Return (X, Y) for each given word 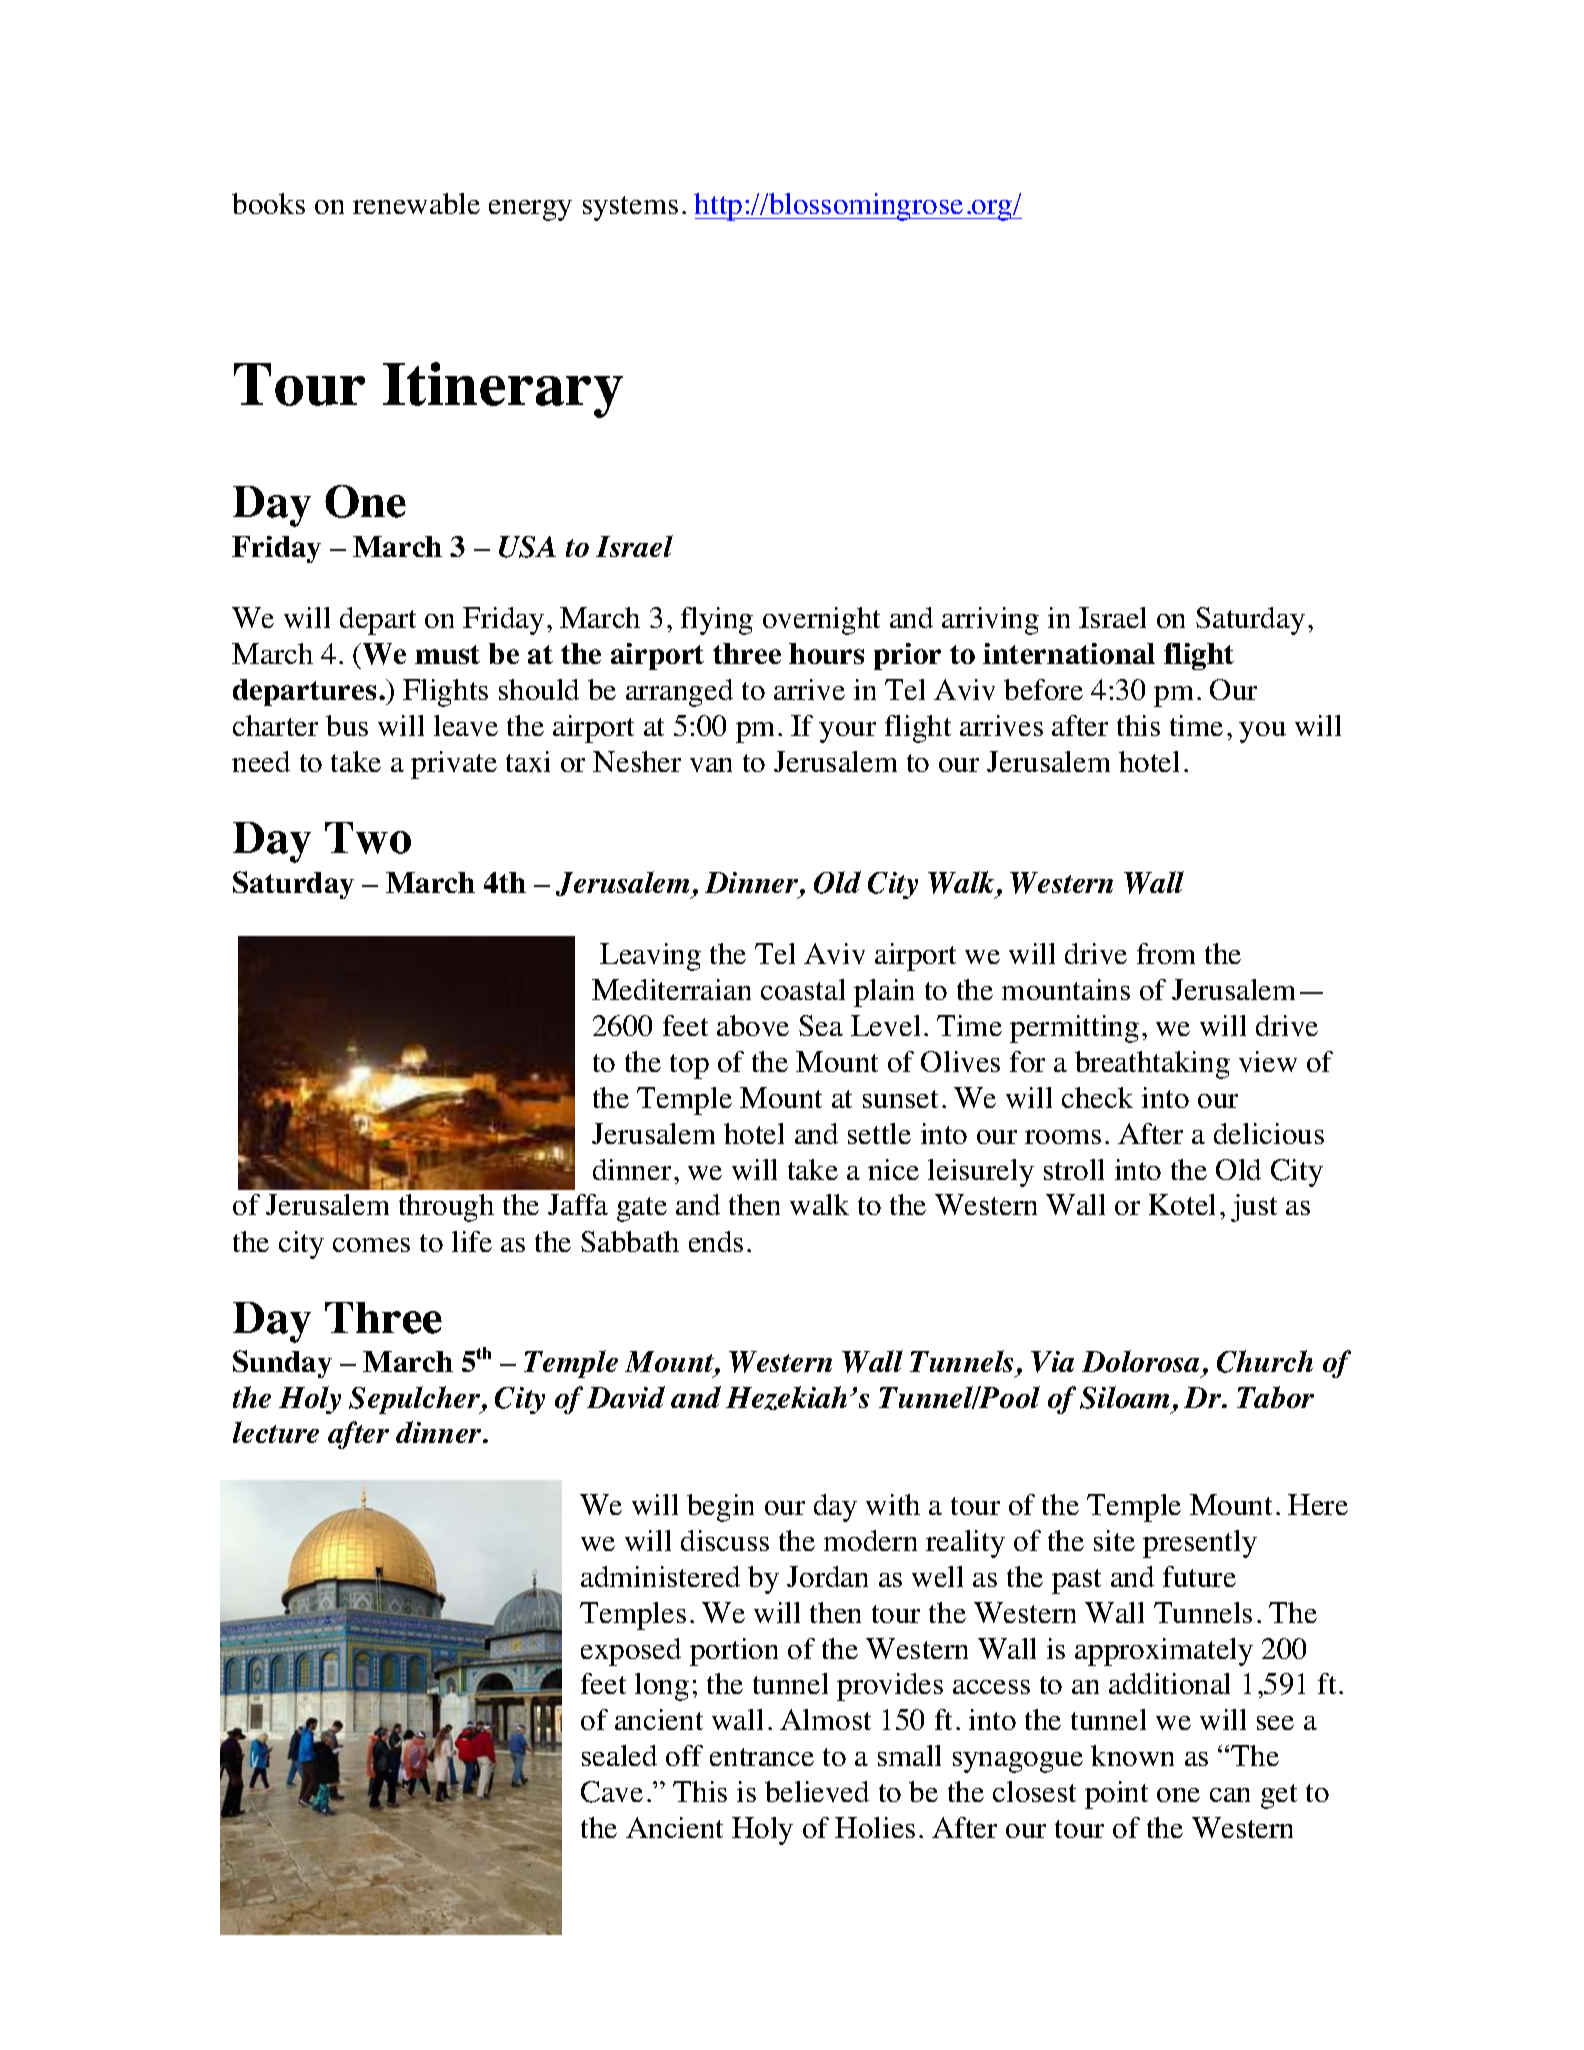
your (847, 732)
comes (371, 1245)
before (1043, 689)
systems (630, 208)
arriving (990, 621)
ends (716, 1241)
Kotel (1182, 1204)
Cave (612, 1792)
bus (347, 725)
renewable (416, 203)
